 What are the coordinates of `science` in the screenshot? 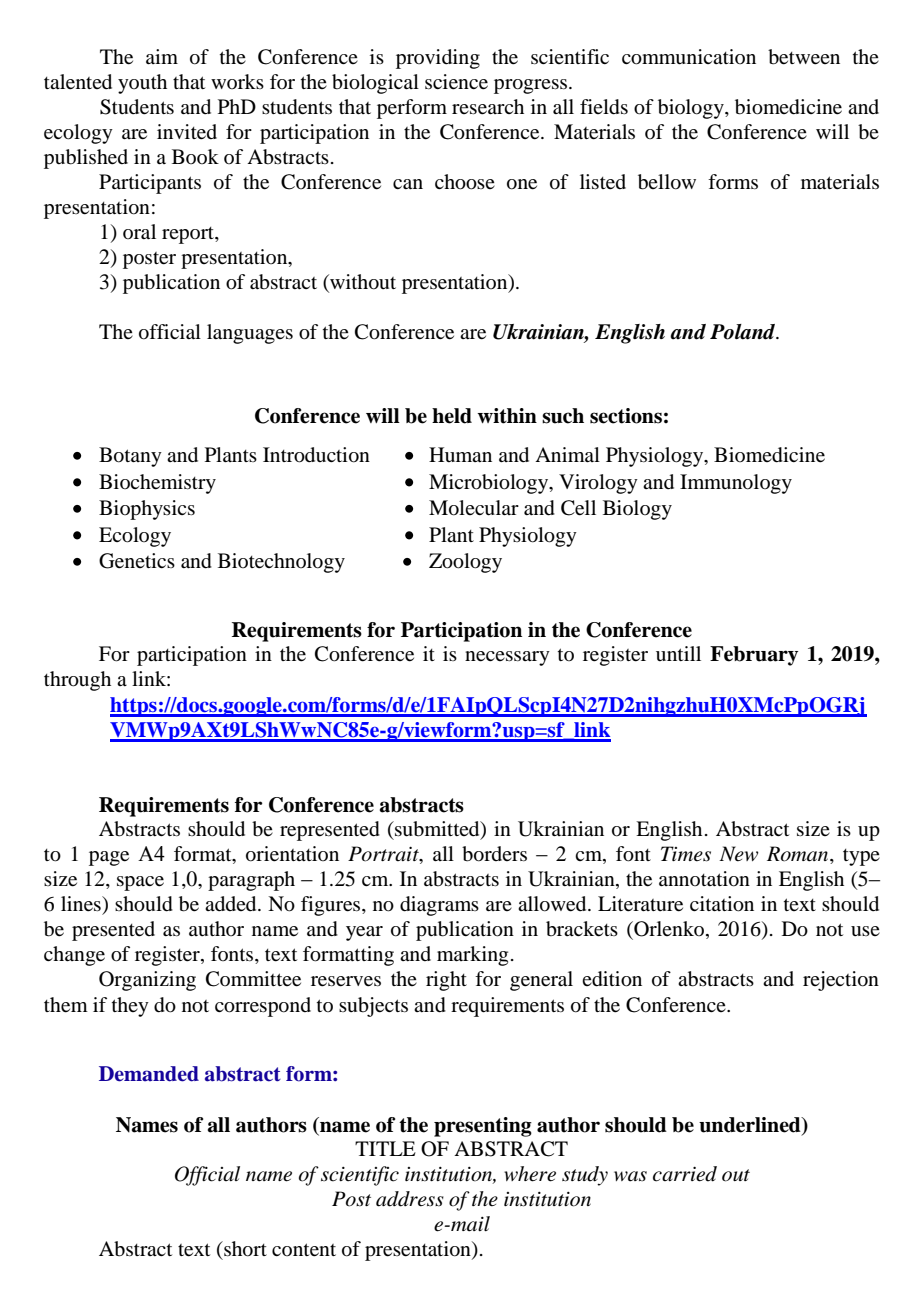 It's located at (456, 82).
